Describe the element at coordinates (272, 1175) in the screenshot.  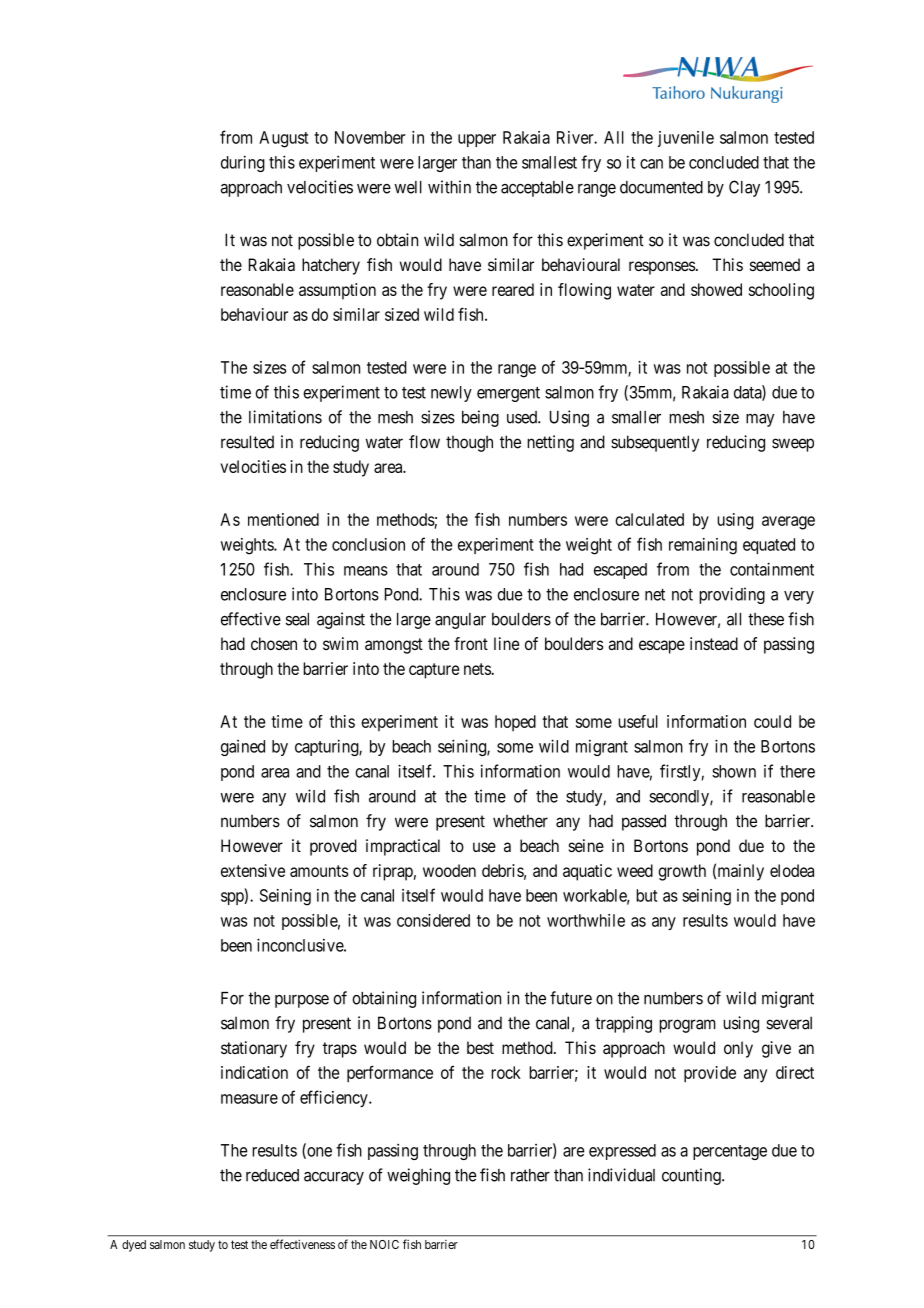
I see `reduced` at that location.
